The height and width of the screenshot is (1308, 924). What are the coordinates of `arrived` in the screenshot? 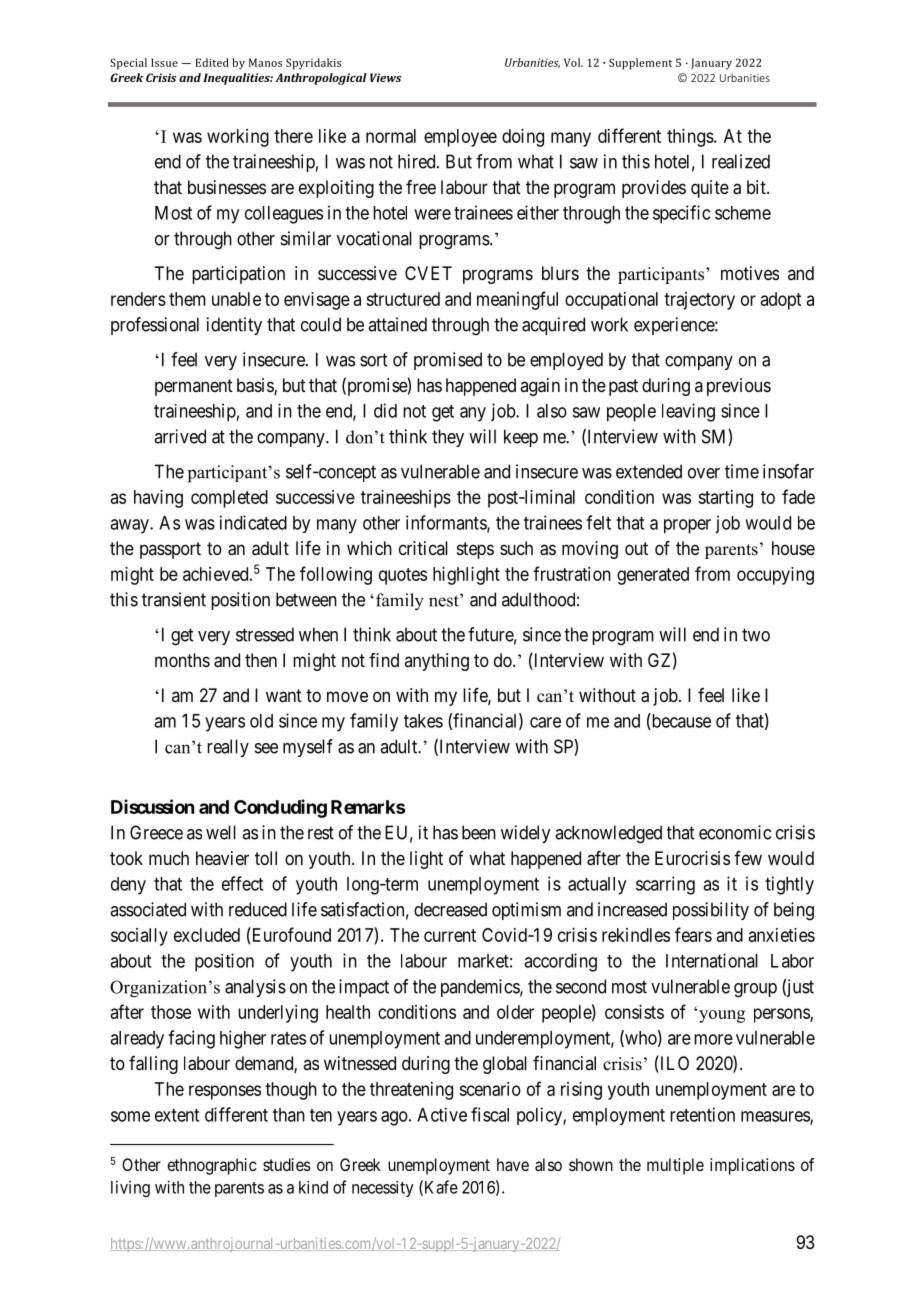 It's located at (180, 436).
